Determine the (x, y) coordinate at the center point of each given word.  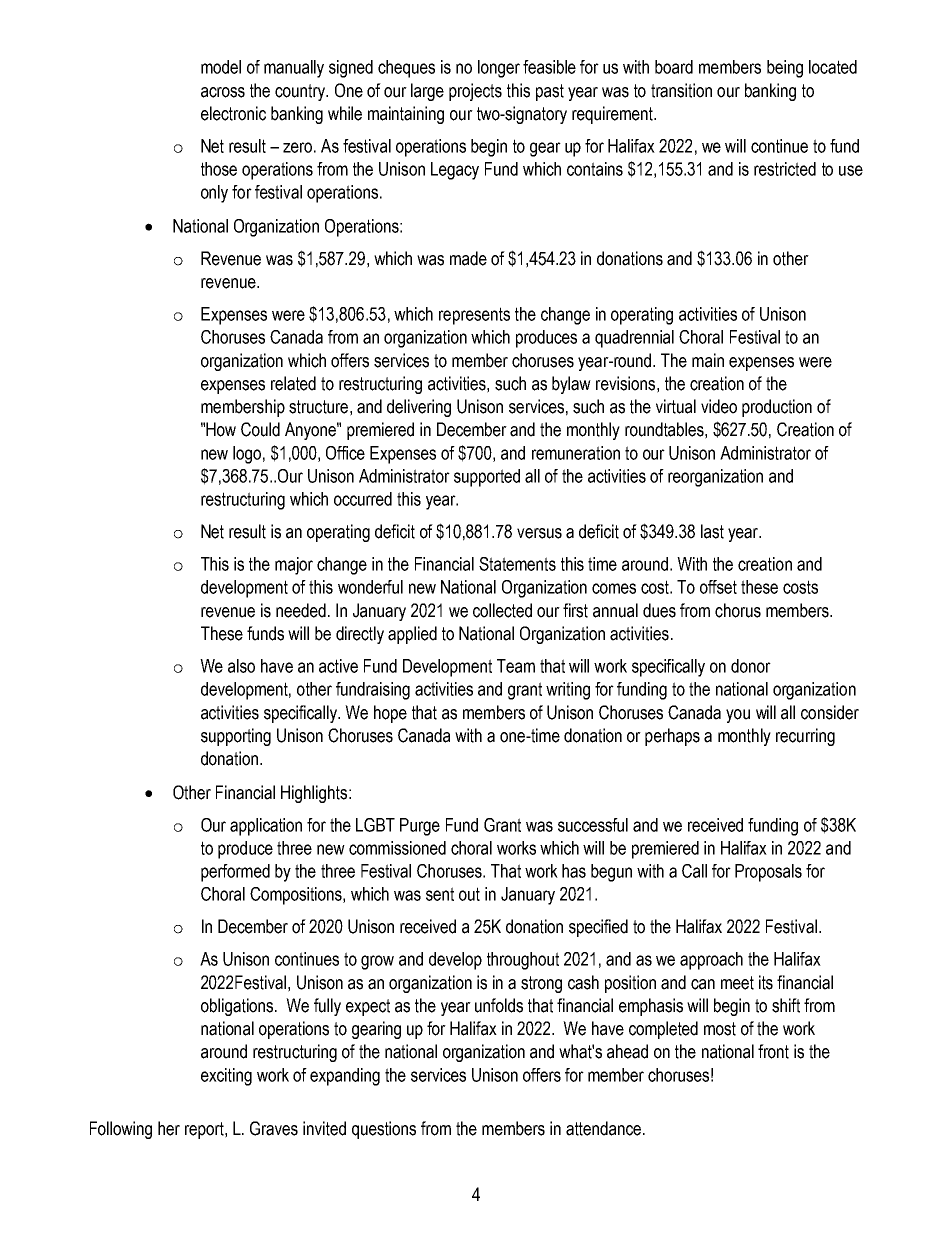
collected (502, 610)
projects (475, 92)
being (785, 69)
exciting (226, 1077)
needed (301, 610)
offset (718, 587)
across (223, 92)
